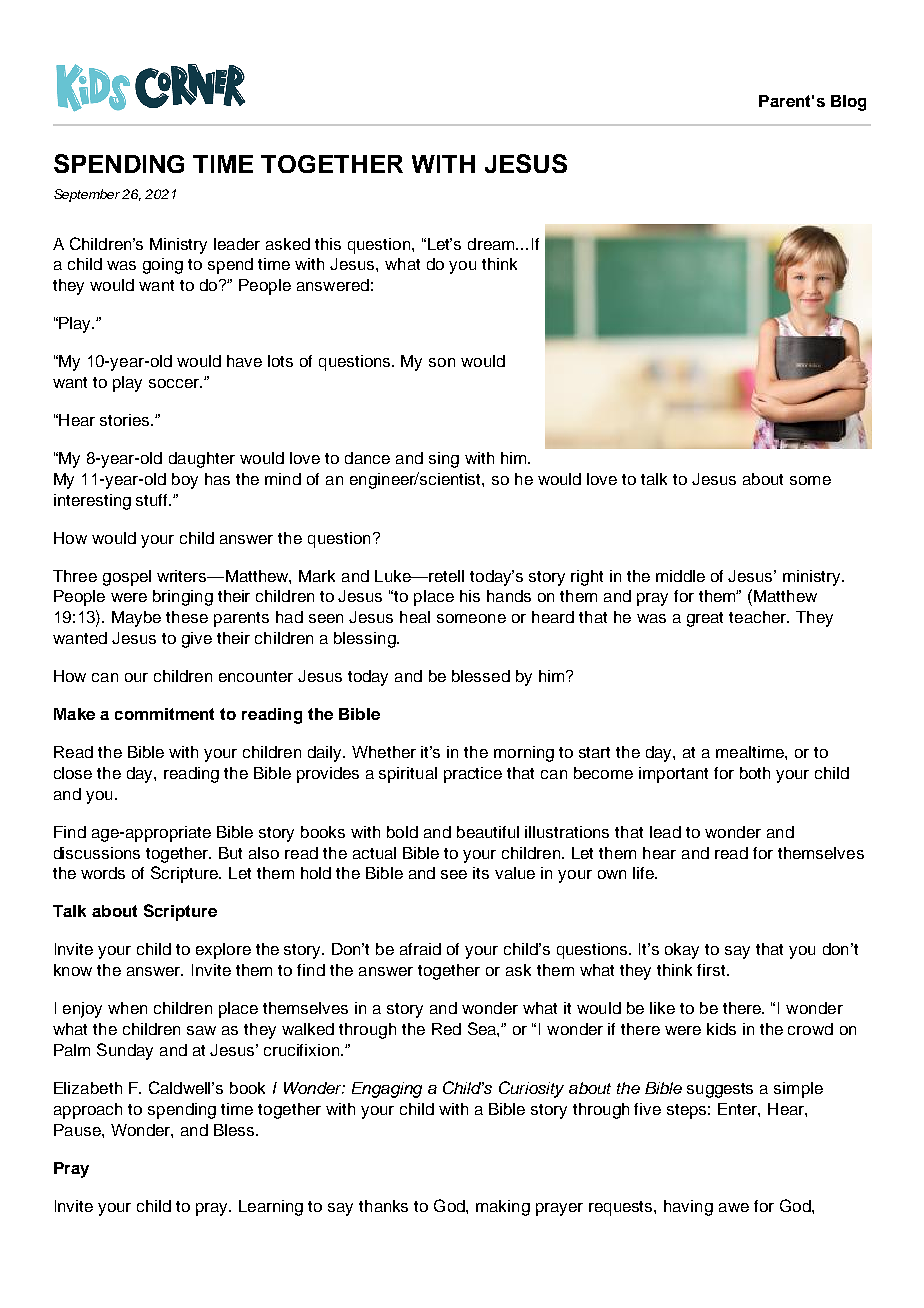 Image resolution: width=924 pixels, height=1308 pixels. What do you see at coordinates (328, 244) in the document?
I see `this` at bounding box center [328, 244].
